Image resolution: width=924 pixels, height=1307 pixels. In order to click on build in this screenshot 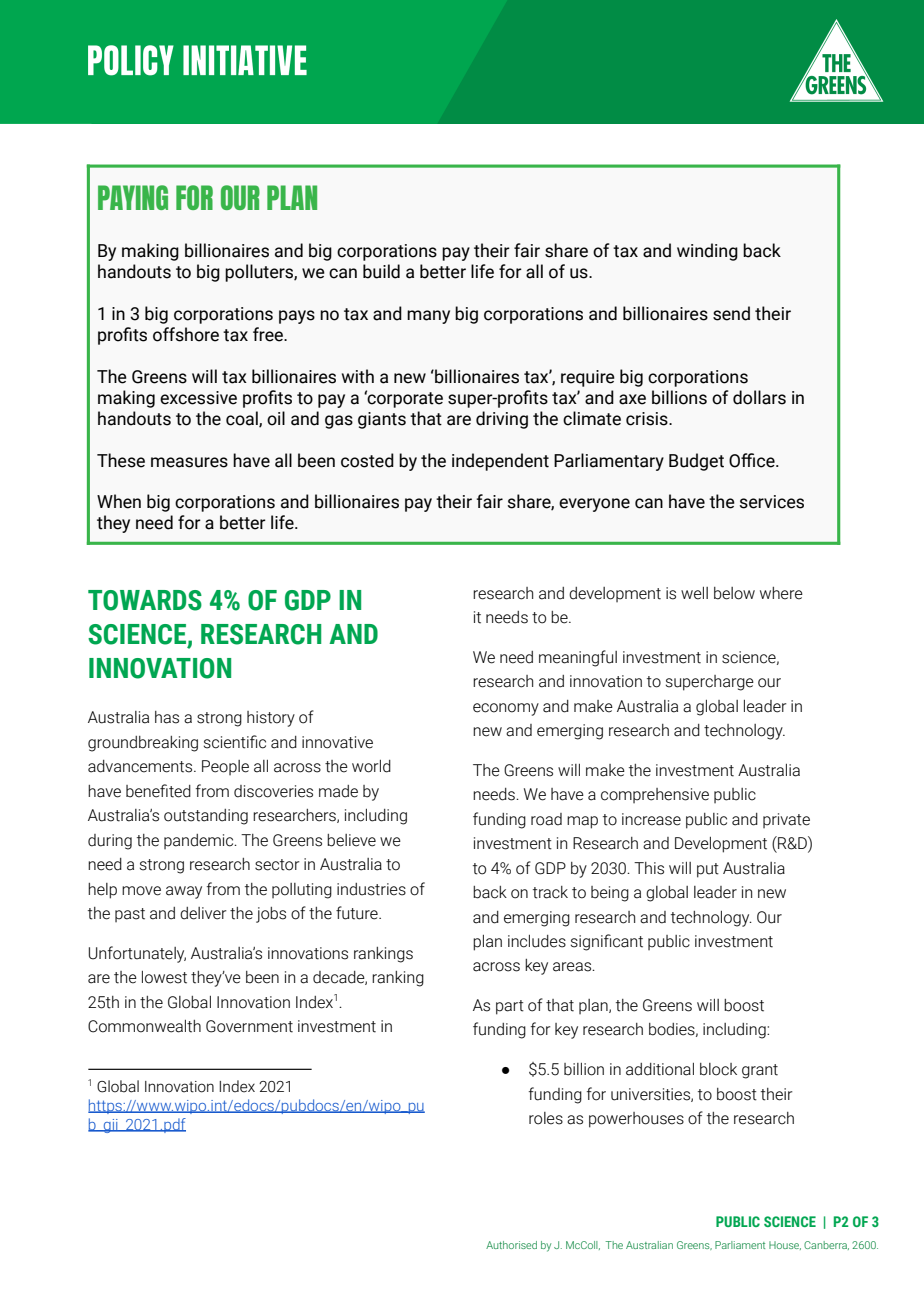, I will do `click(381, 271)`.
